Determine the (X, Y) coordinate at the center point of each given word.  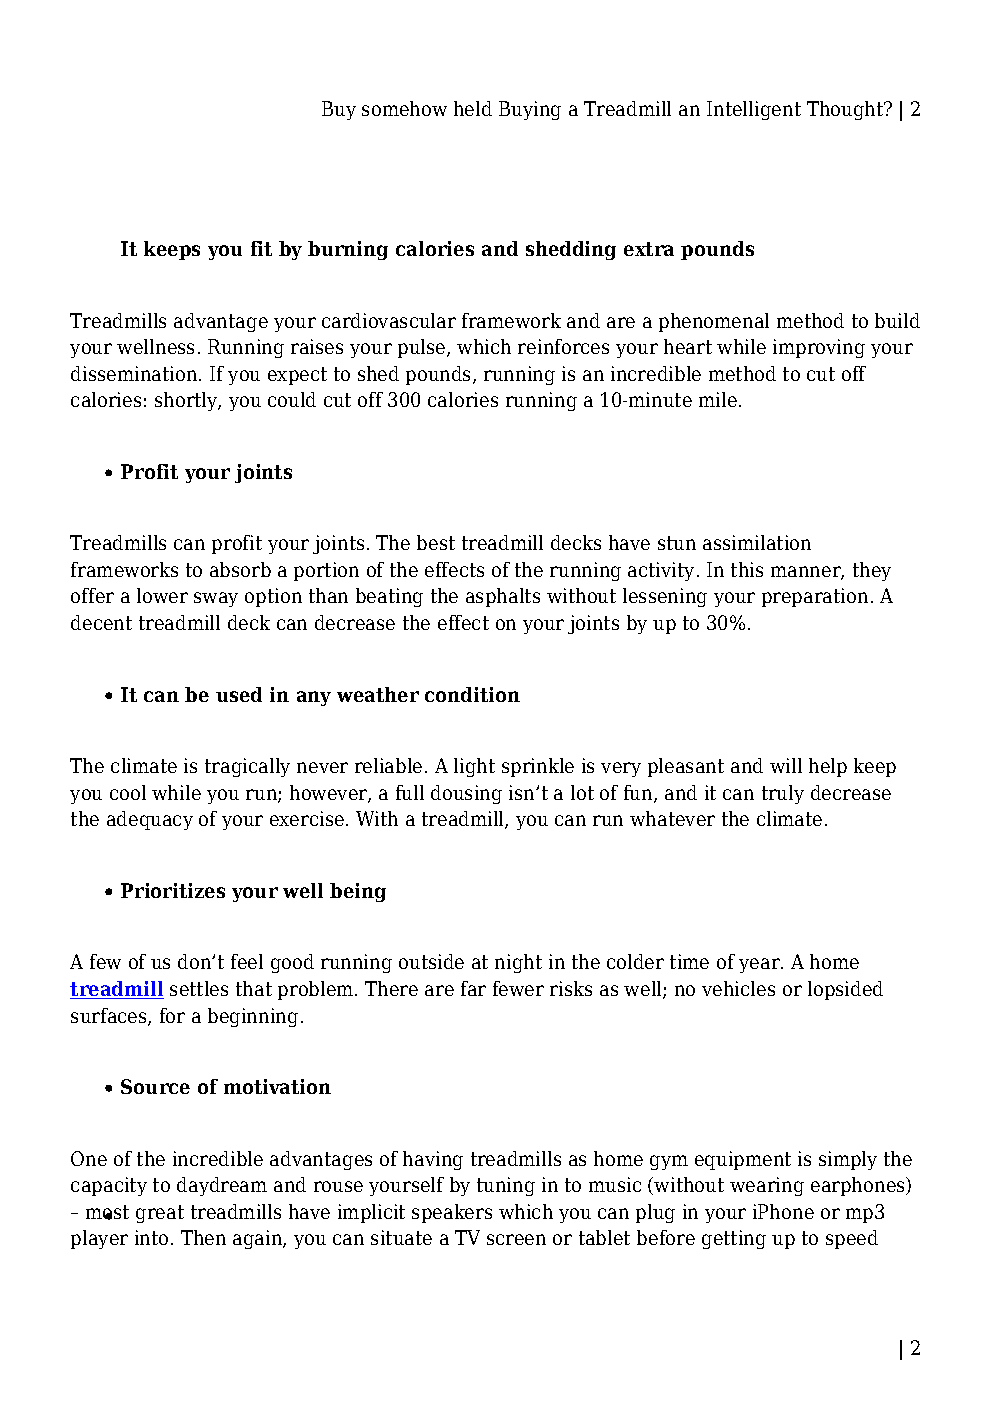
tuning (506, 1186)
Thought (846, 110)
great (160, 1214)
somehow (404, 108)
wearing (767, 1186)
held (473, 108)
